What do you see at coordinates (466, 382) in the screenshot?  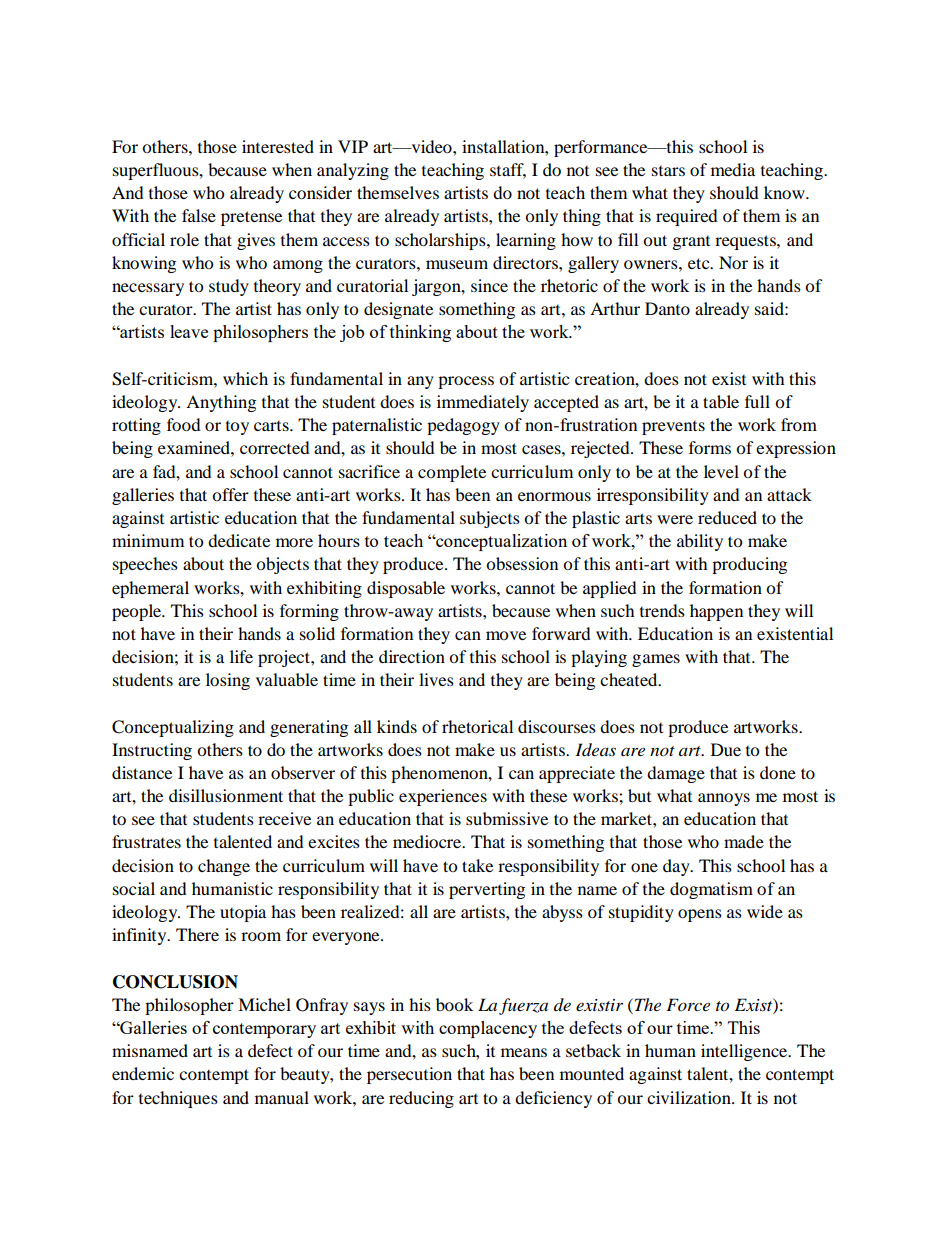 I see `process` at bounding box center [466, 382].
